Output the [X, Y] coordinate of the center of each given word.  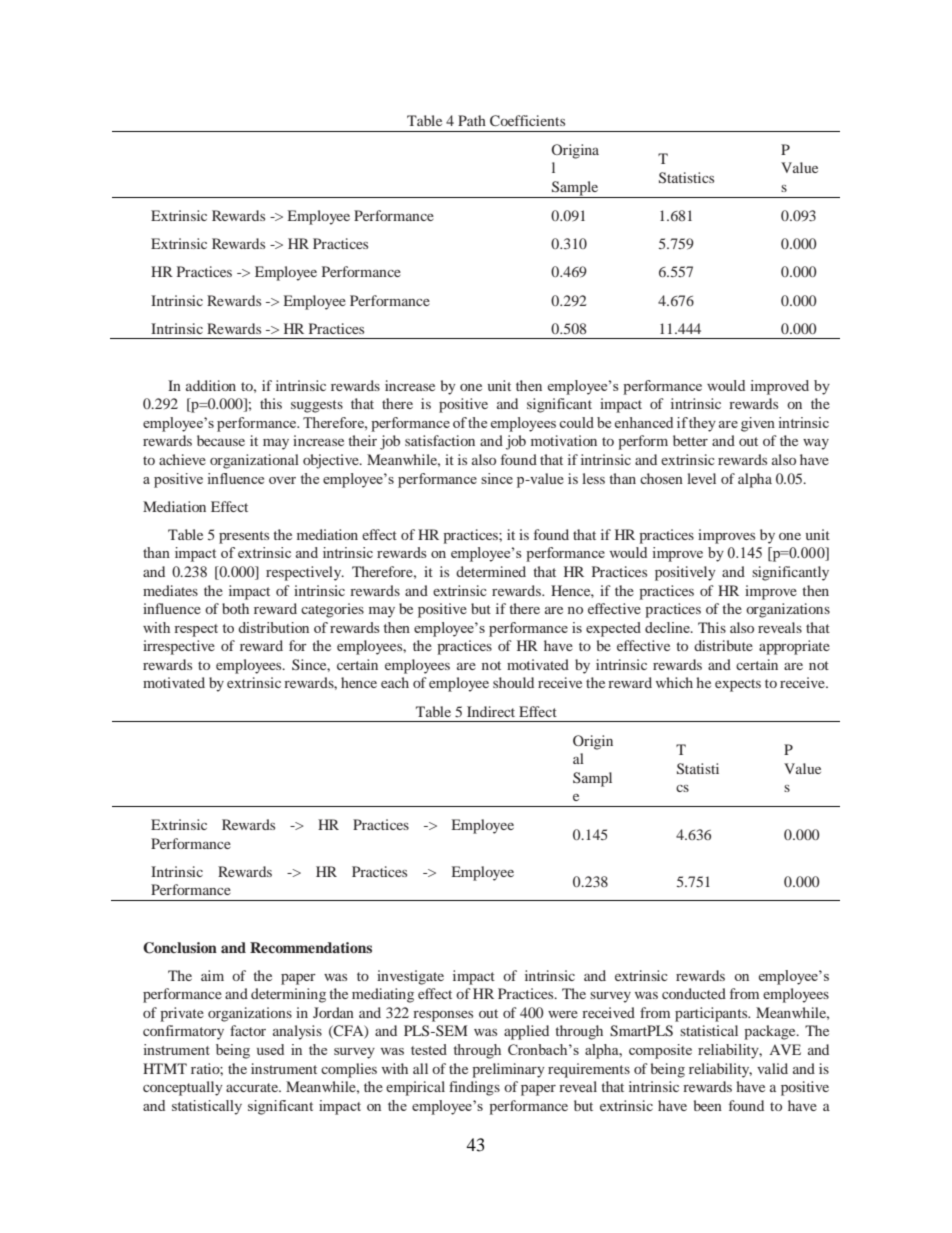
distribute [723, 645]
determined [491, 571]
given [758, 424]
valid [772, 1068]
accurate [253, 1087]
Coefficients [527, 120]
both [235, 608]
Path [472, 120]
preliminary [508, 1070]
